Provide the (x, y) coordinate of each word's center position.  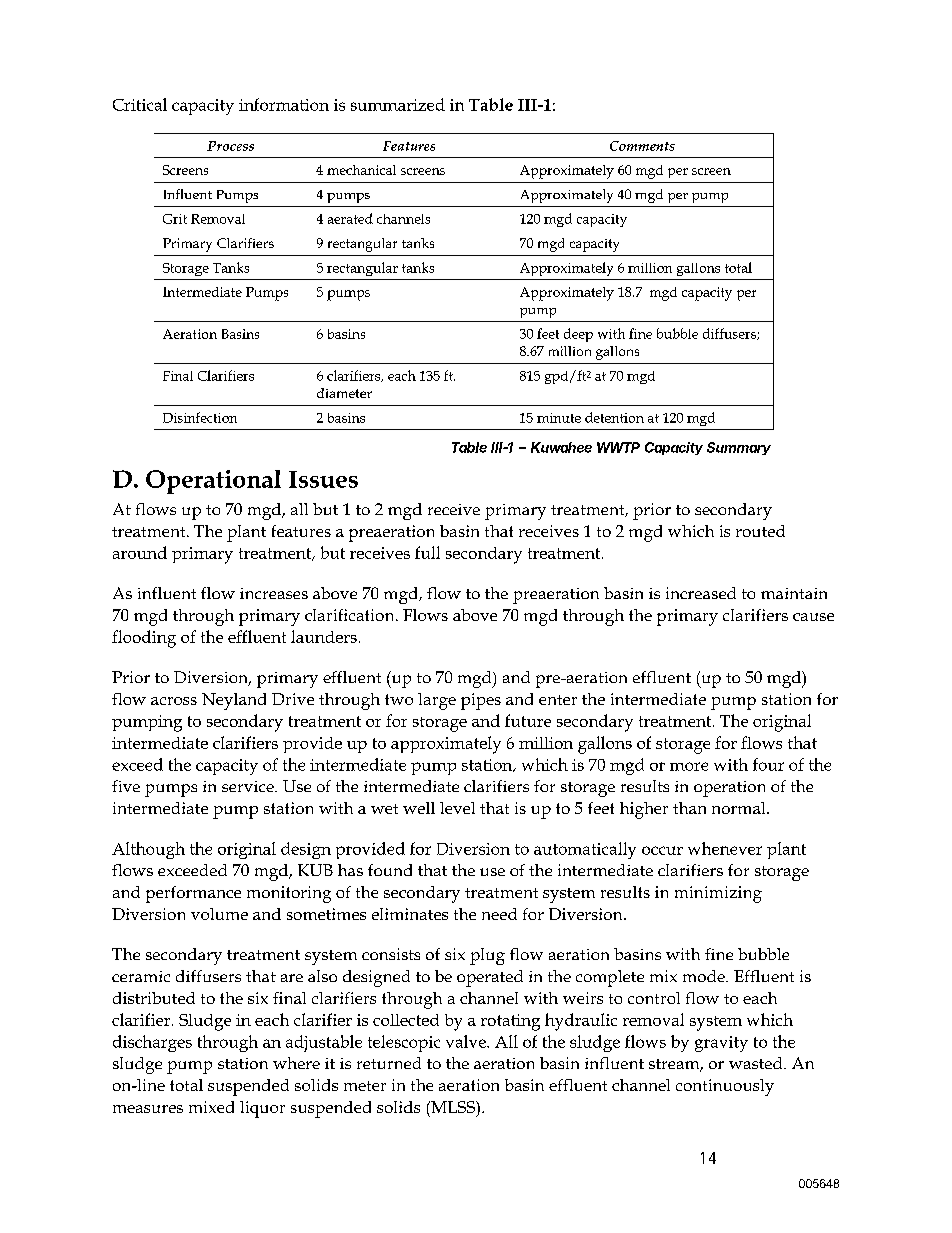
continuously (725, 1087)
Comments (642, 146)
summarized (398, 104)
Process (230, 146)
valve (467, 1041)
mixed (211, 1107)
